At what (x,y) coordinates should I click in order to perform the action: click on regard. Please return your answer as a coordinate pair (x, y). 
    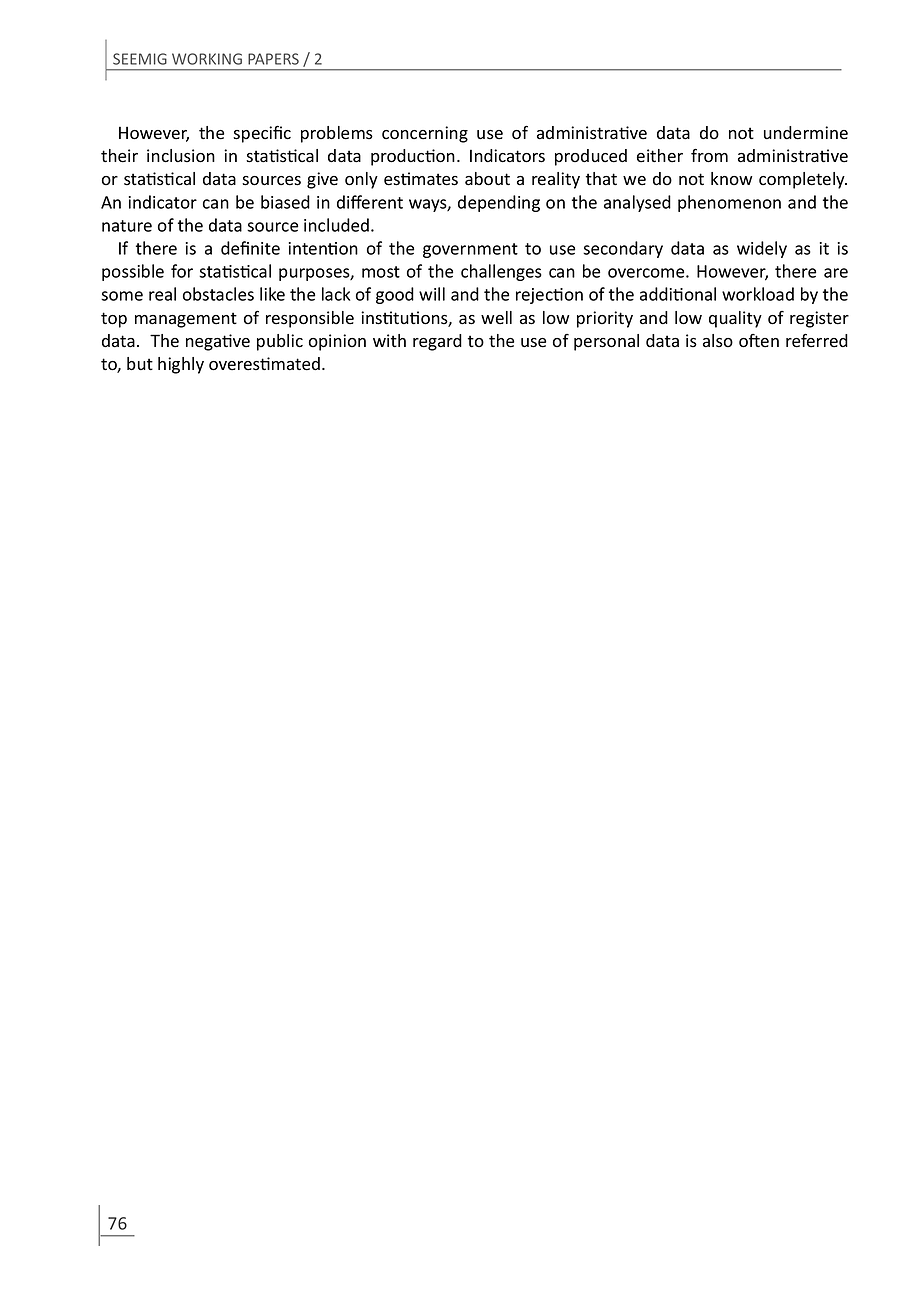
    Looking at the image, I should click on (437, 342).
